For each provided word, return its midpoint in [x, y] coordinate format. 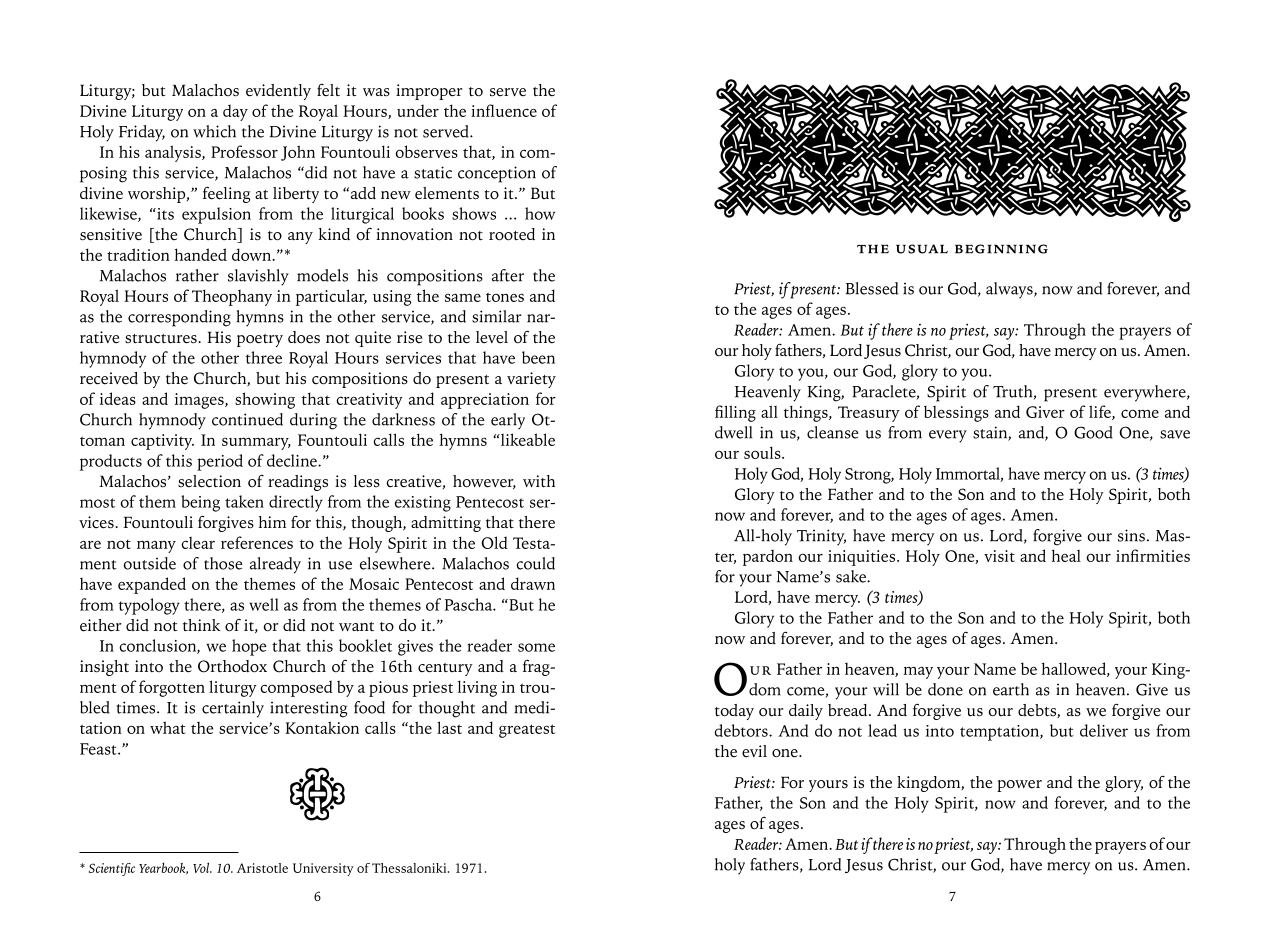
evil [754, 751]
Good [1093, 432]
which [214, 131]
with [539, 481]
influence [504, 110]
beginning [1001, 249]
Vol [202, 868]
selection [209, 481]
